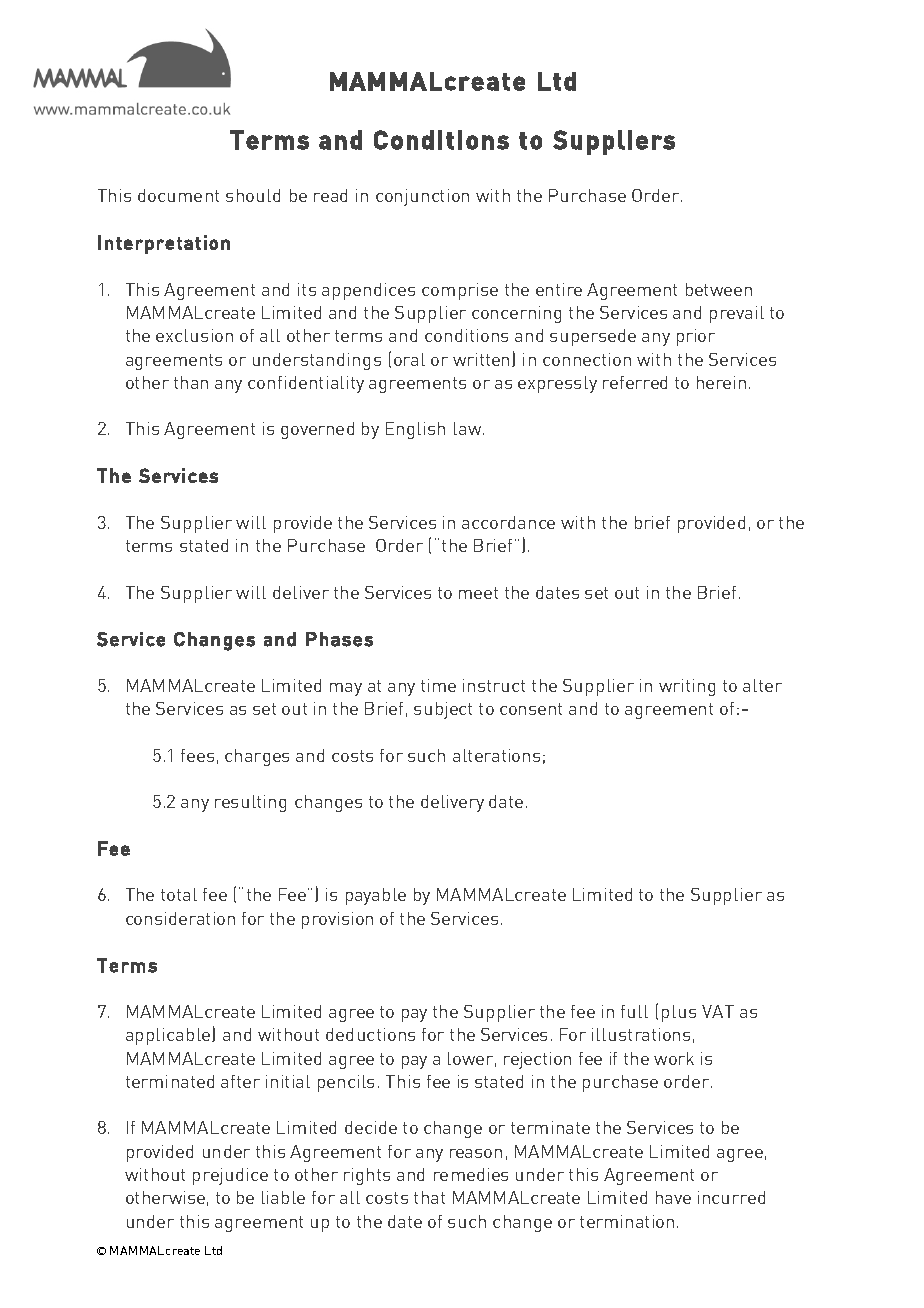 The height and width of the page is (1308, 924). I want to click on that, so click(429, 1197).
